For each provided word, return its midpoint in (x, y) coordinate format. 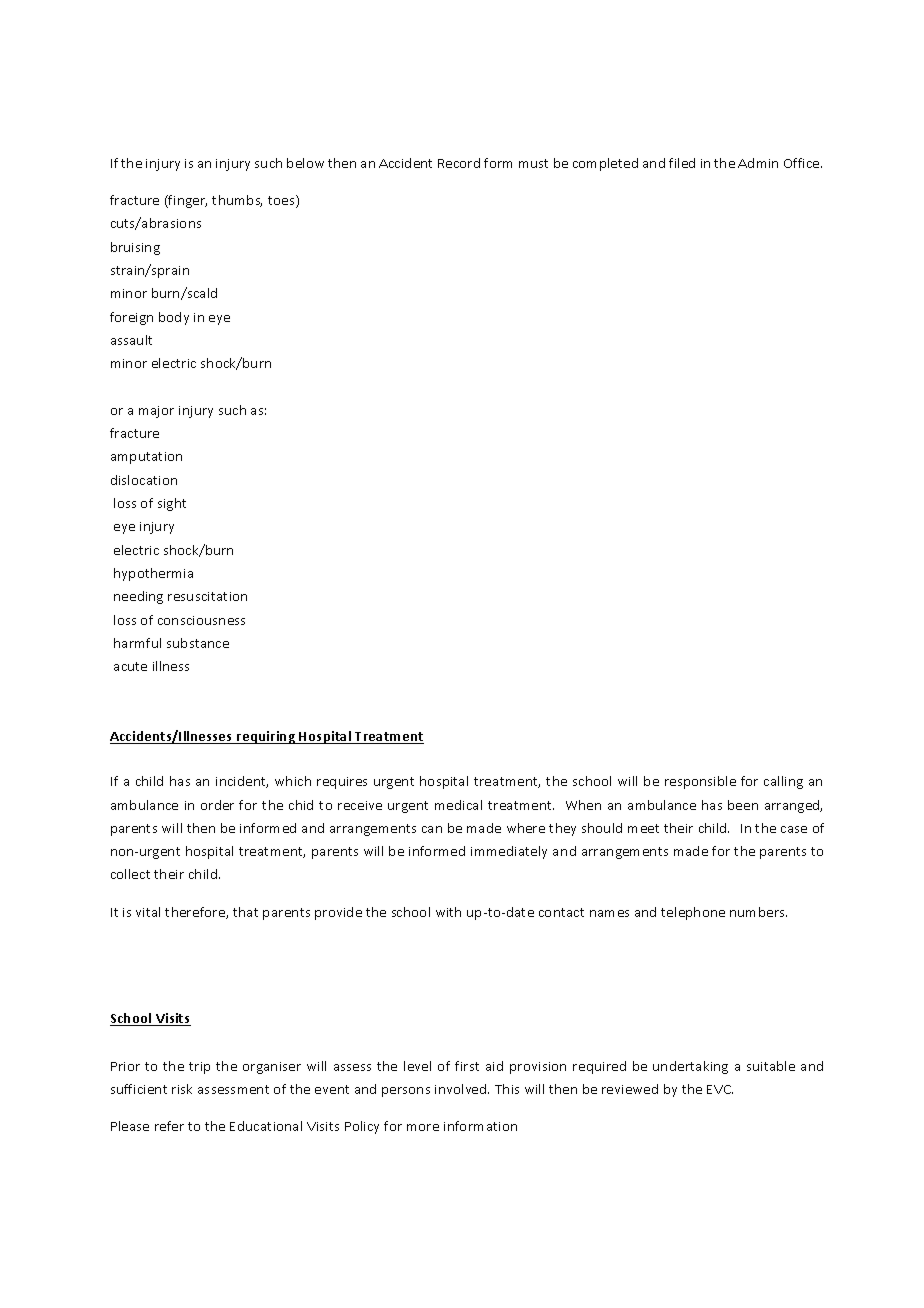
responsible (700, 782)
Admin (758, 163)
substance (198, 643)
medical (458, 805)
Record (459, 163)
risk (182, 1089)
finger (187, 201)
